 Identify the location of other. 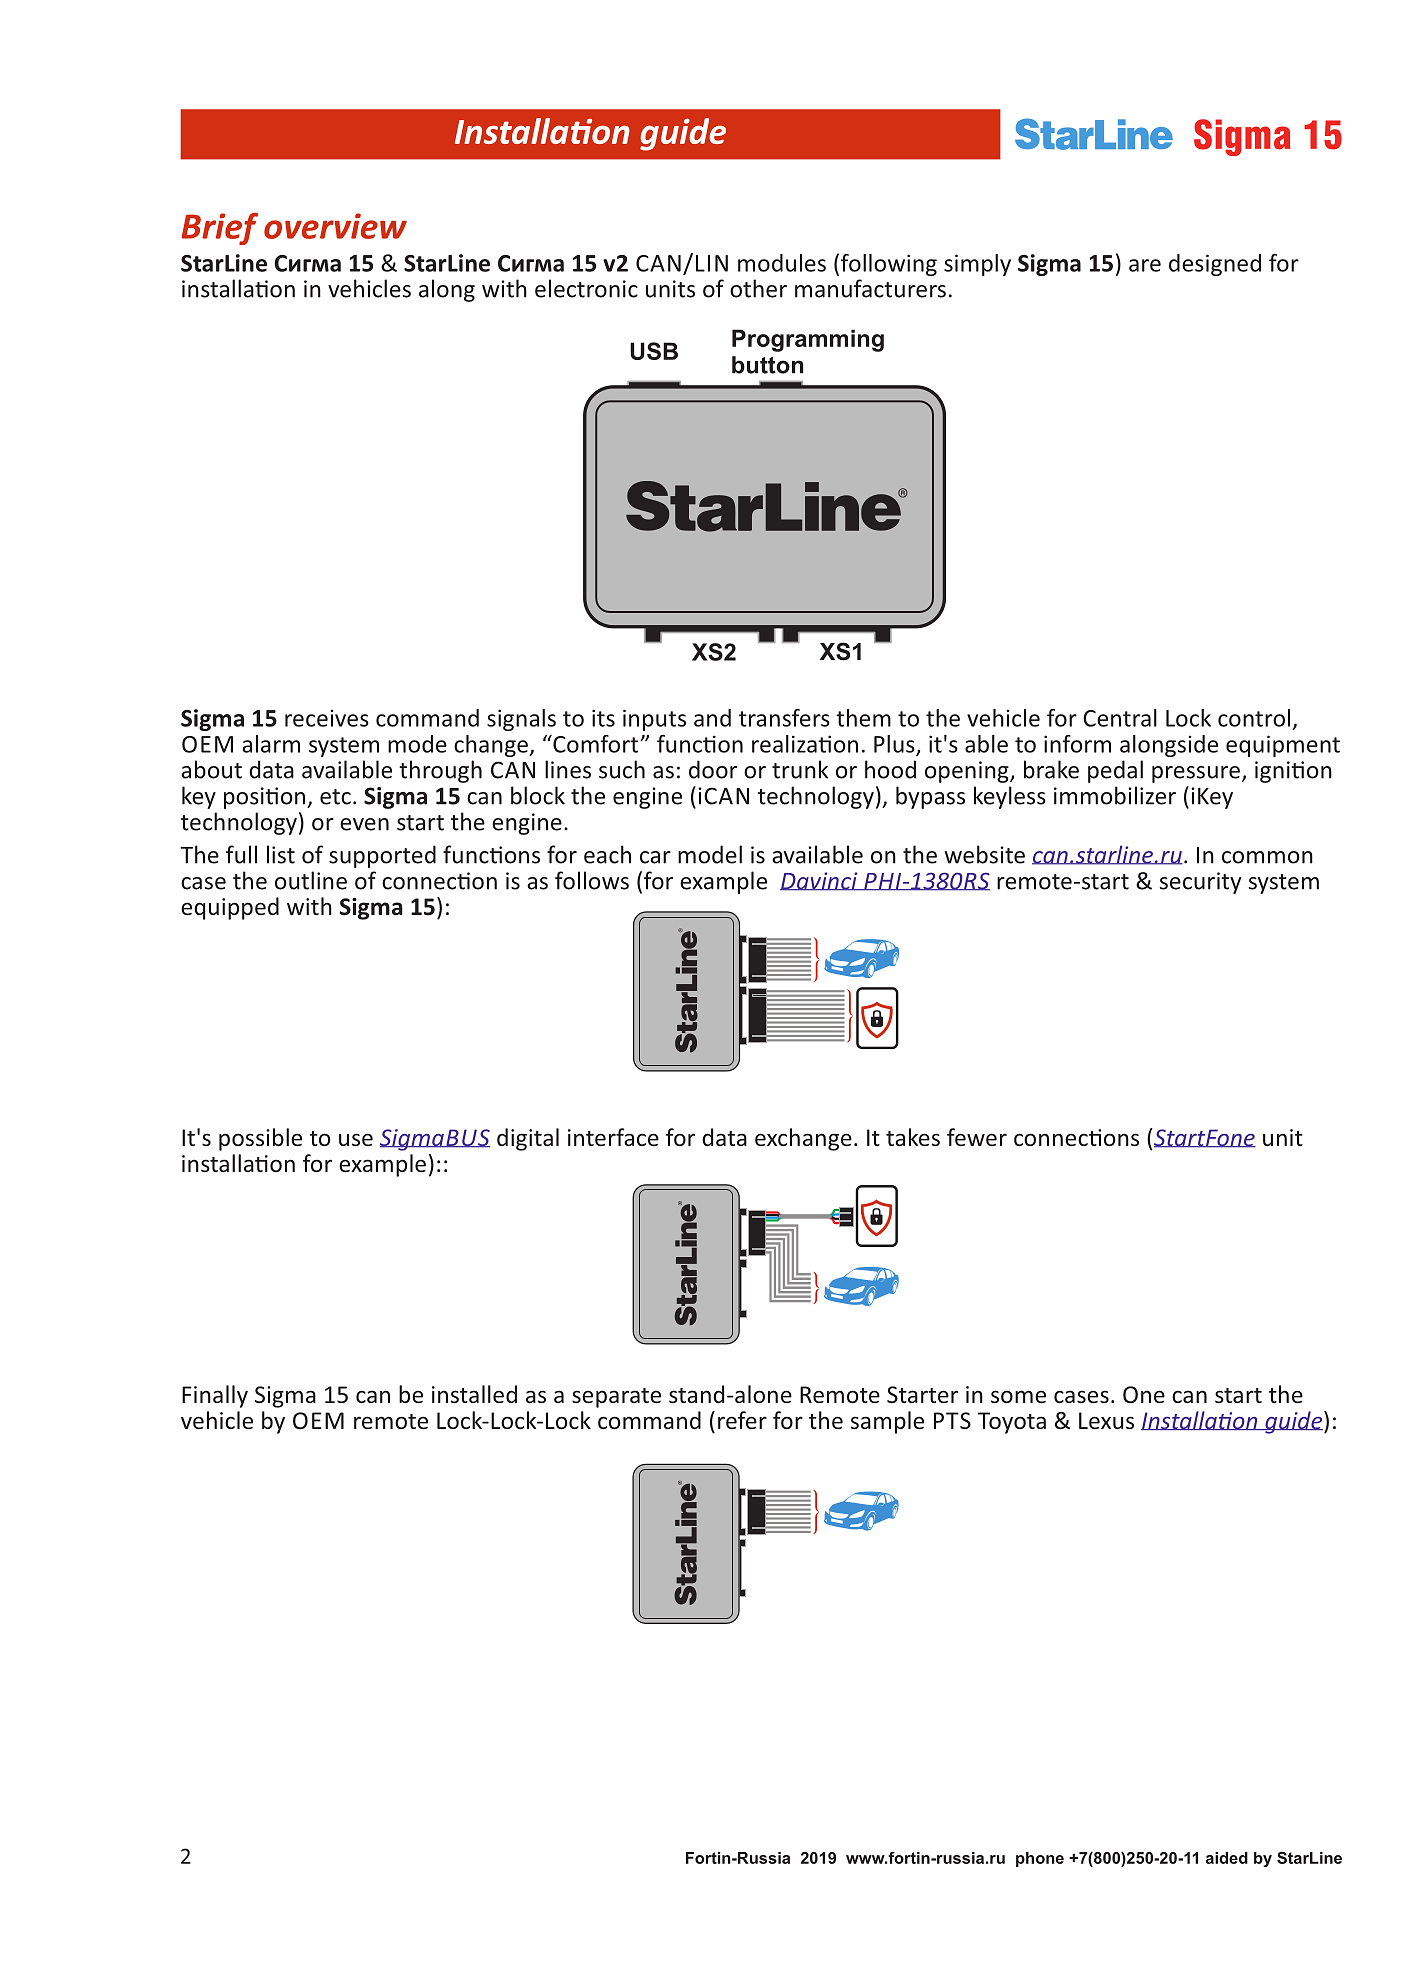
(758, 288).
